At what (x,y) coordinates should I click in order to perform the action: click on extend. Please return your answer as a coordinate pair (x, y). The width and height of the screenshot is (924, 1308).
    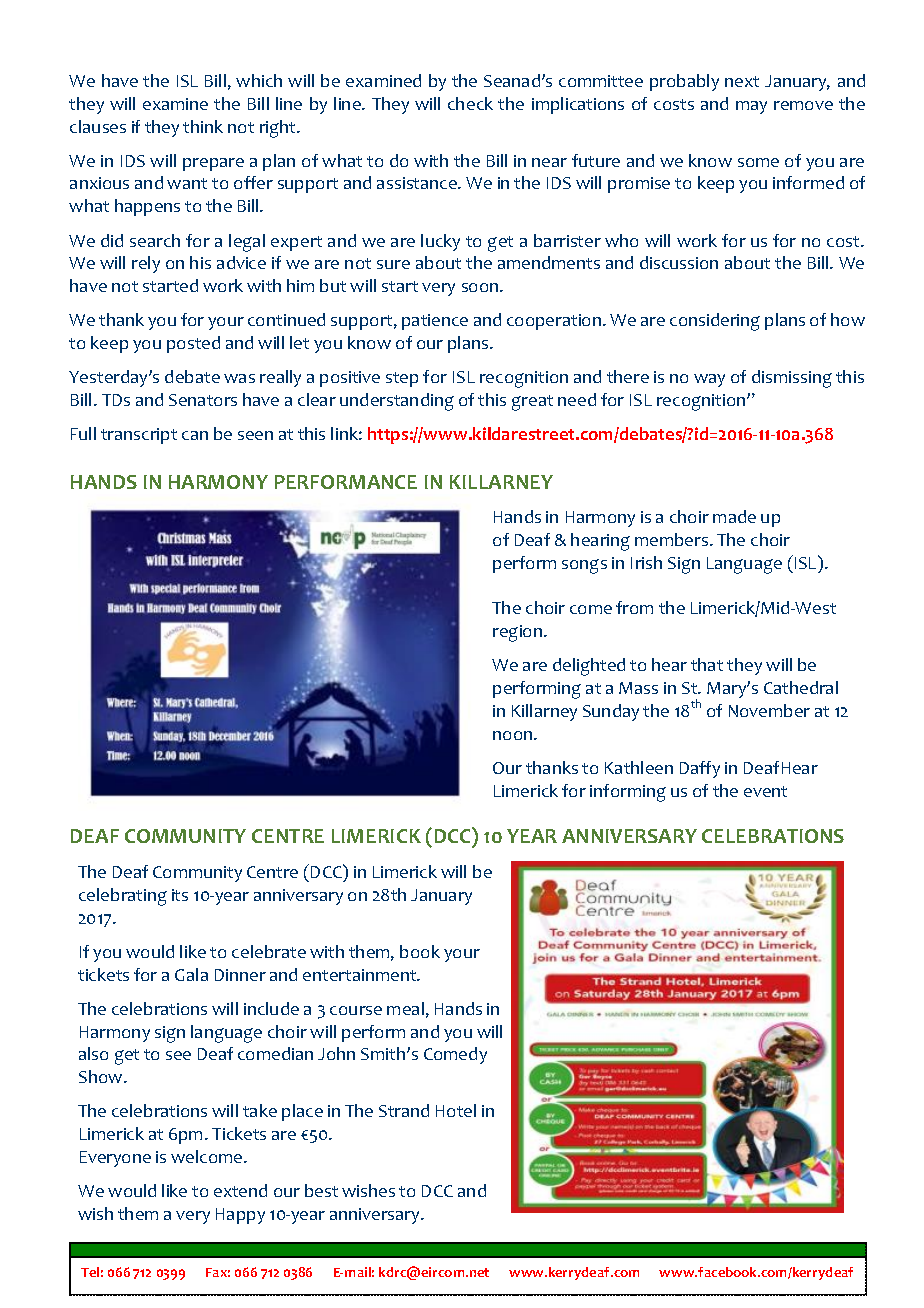
    Looking at the image, I should click on (240, 1190).
